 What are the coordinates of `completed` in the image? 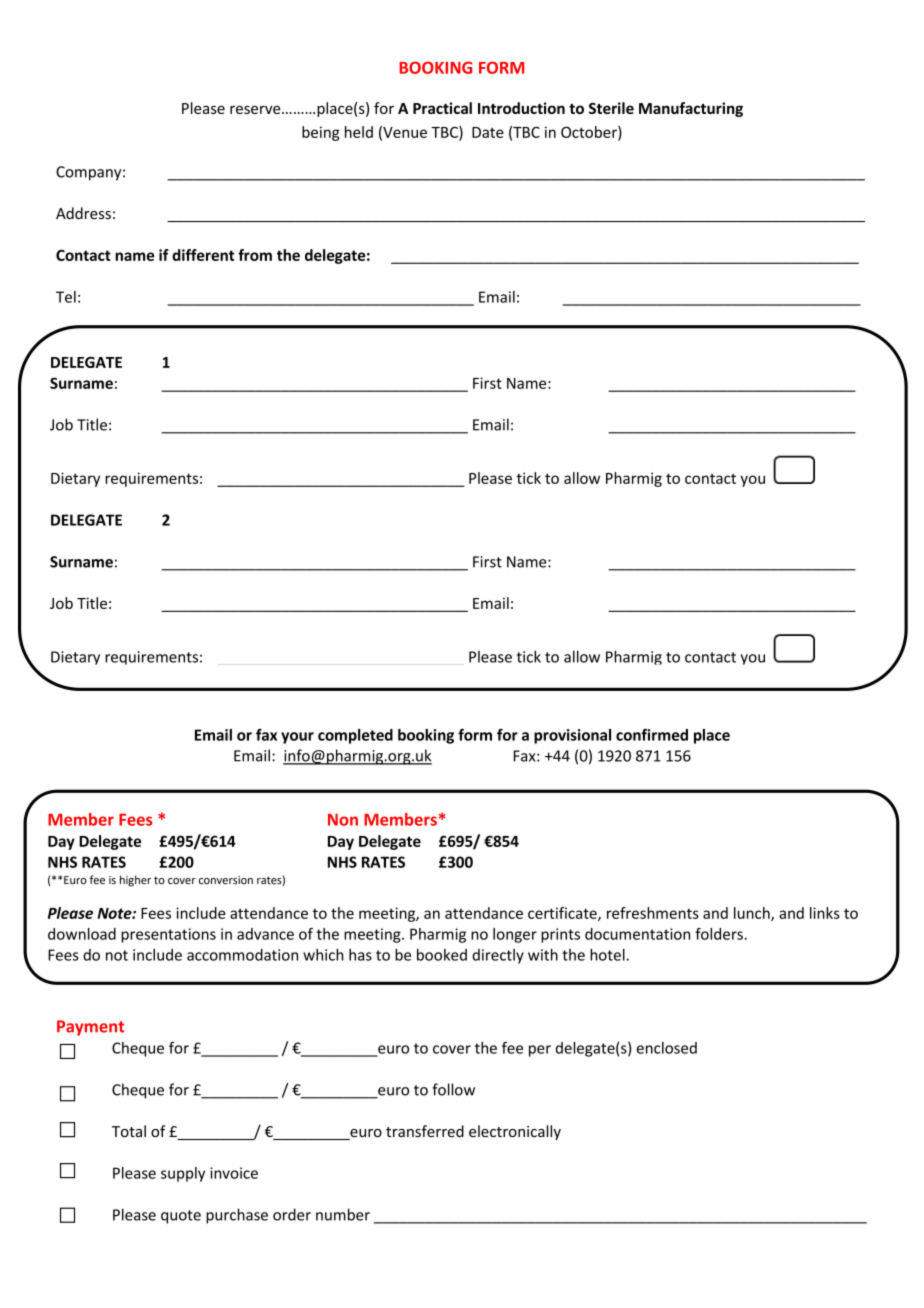 It's located at (355, 736).
